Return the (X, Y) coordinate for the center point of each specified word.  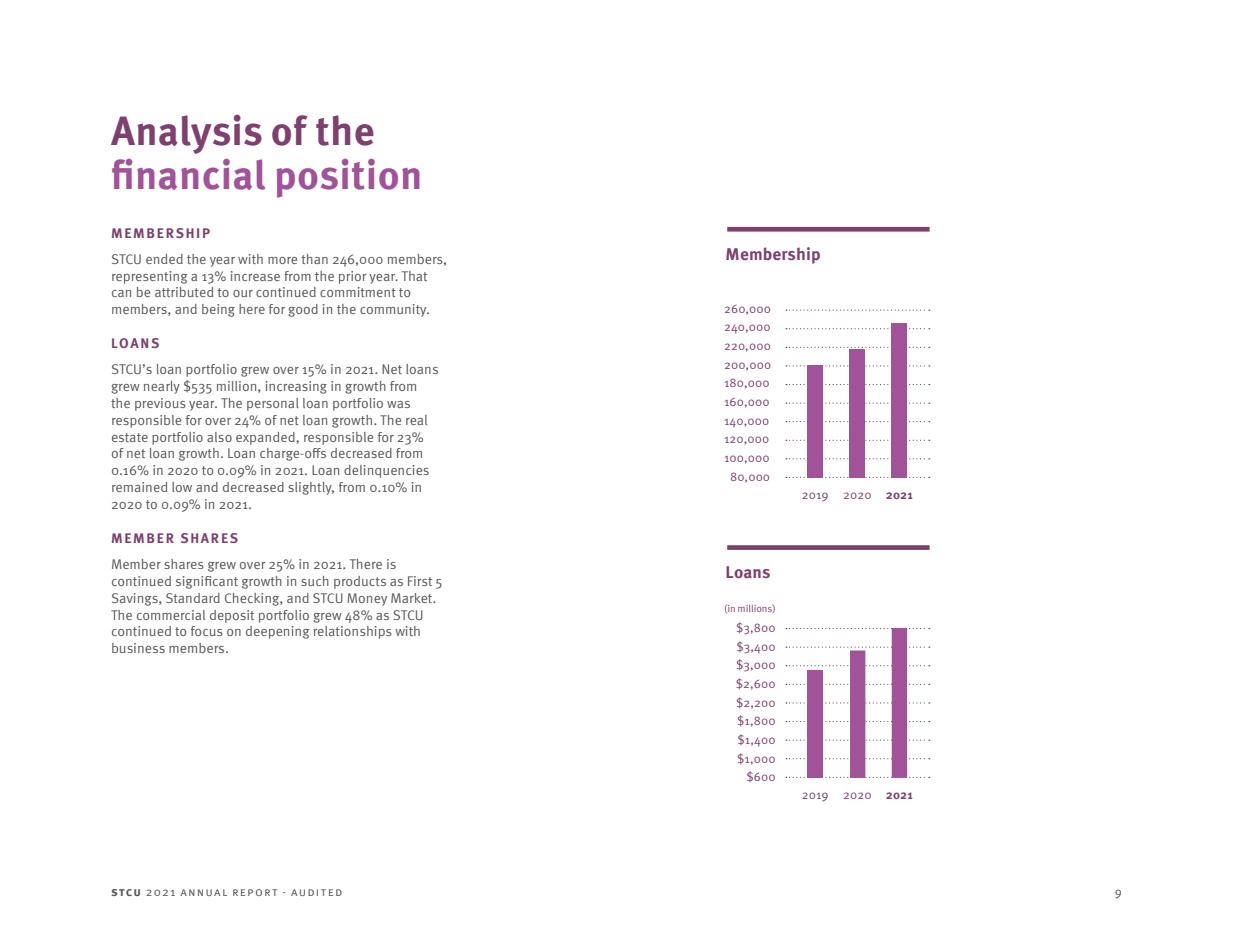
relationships (353, 632)
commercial (171, 615)
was (398, 404)
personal (273, 404)
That (414, 276)
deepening (278, 632)
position (348, 178)
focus (207, 631)
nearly (162, 387)
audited (316, 892)
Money (367, 599)
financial (188, 174)
